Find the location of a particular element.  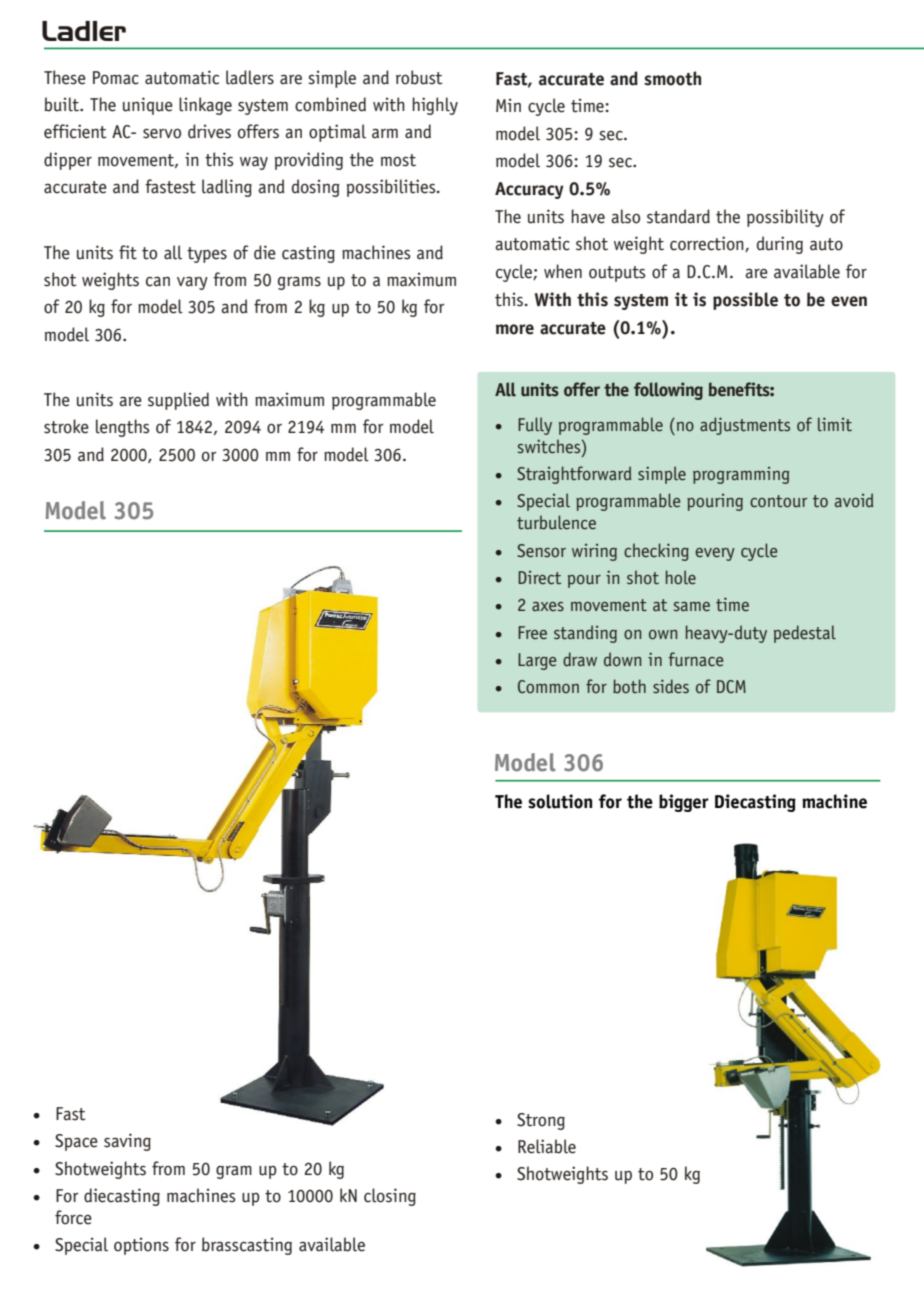

unique is located at coordinates (148, 106).
